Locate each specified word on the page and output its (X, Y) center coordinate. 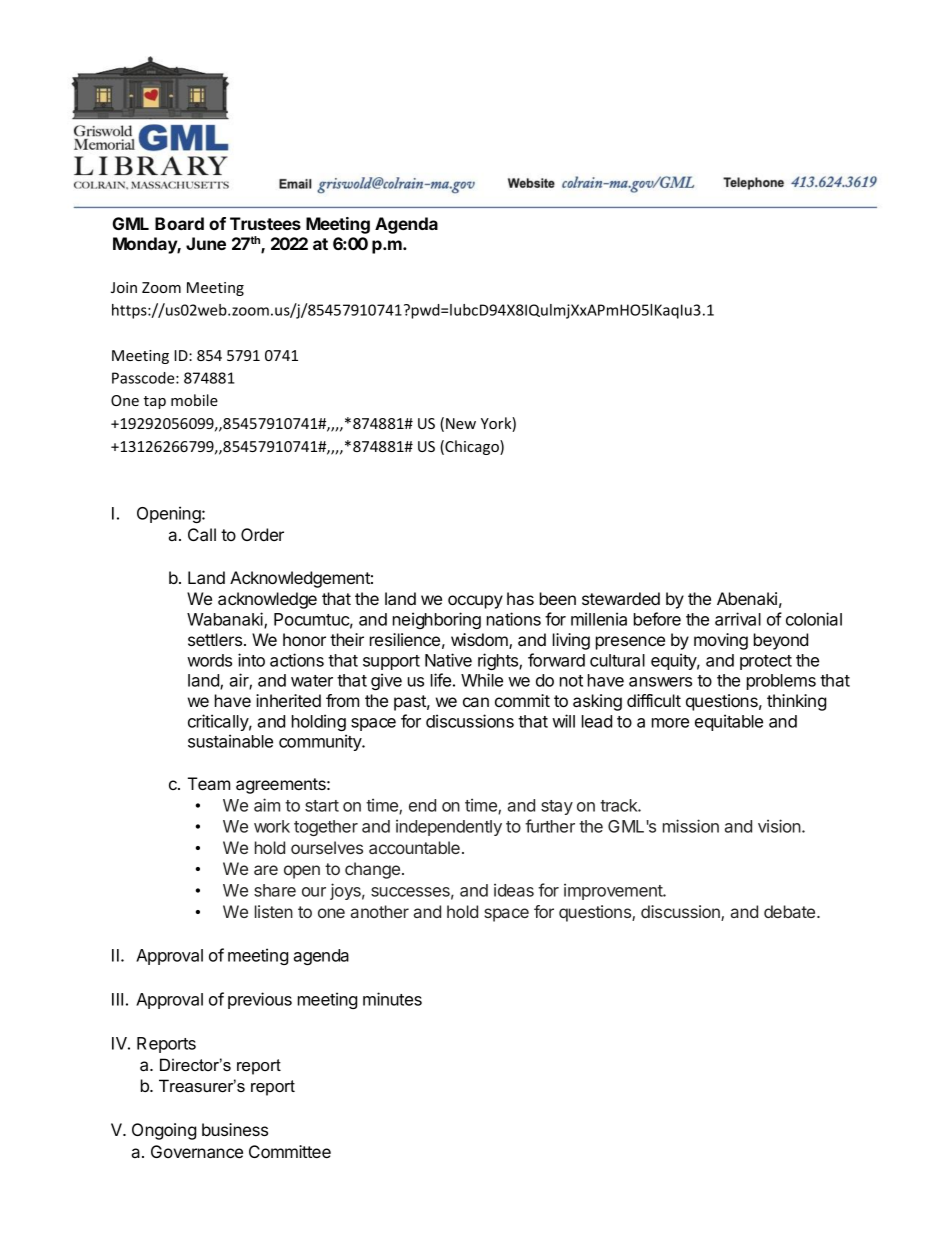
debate (791, 911)
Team (209, 783)
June (206, 243)
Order (262, 534)
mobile (194, 400)
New (461, 423)
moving (721, 641)
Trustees (265, 223)
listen (274, 911)
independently (449, 827)
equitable (729, 722)
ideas (514, 890)
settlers (216, 639)
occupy (475, 602)
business (235, 1129)
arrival (738, 619)
